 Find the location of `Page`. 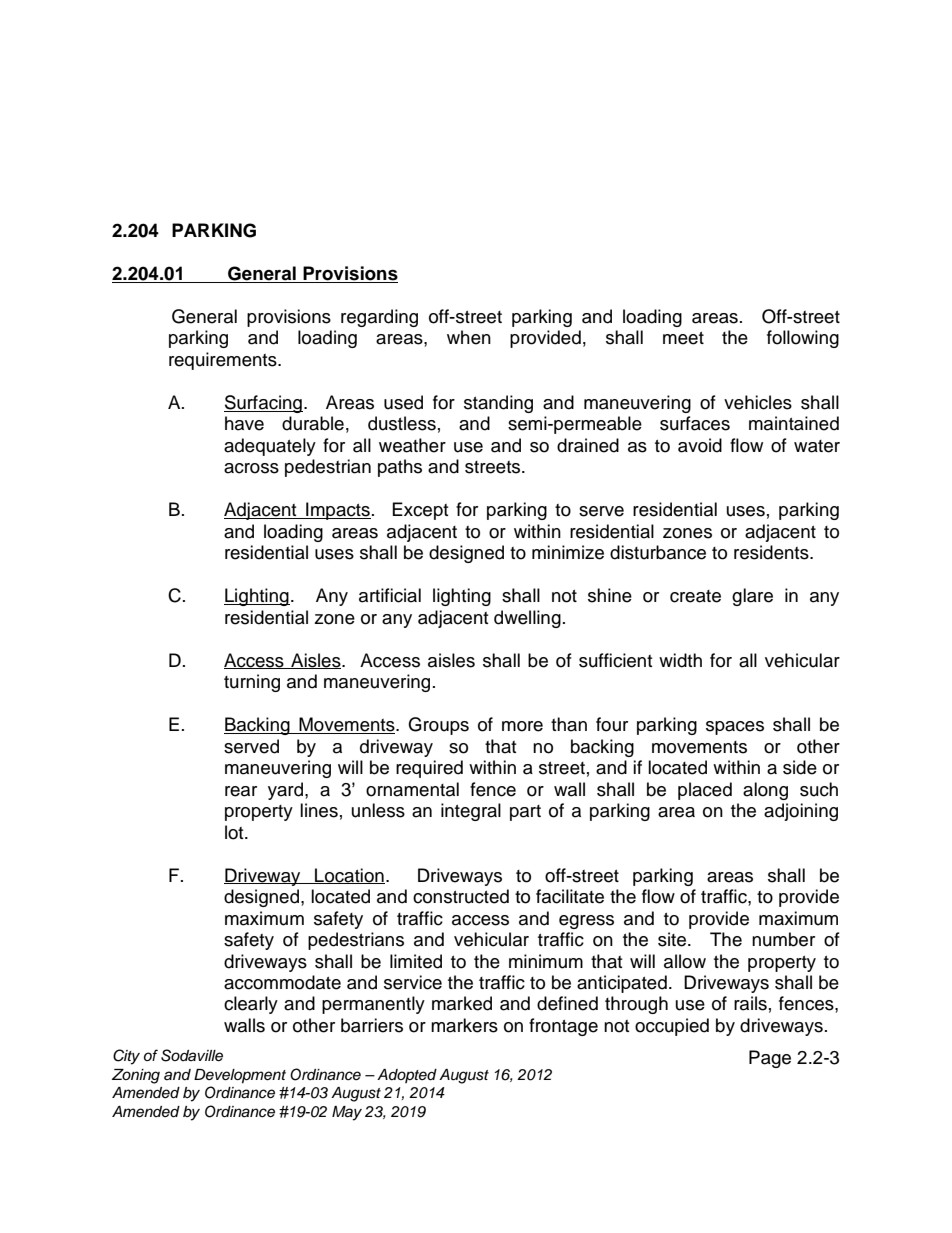

Page is located at coordinates (770, 1059).
